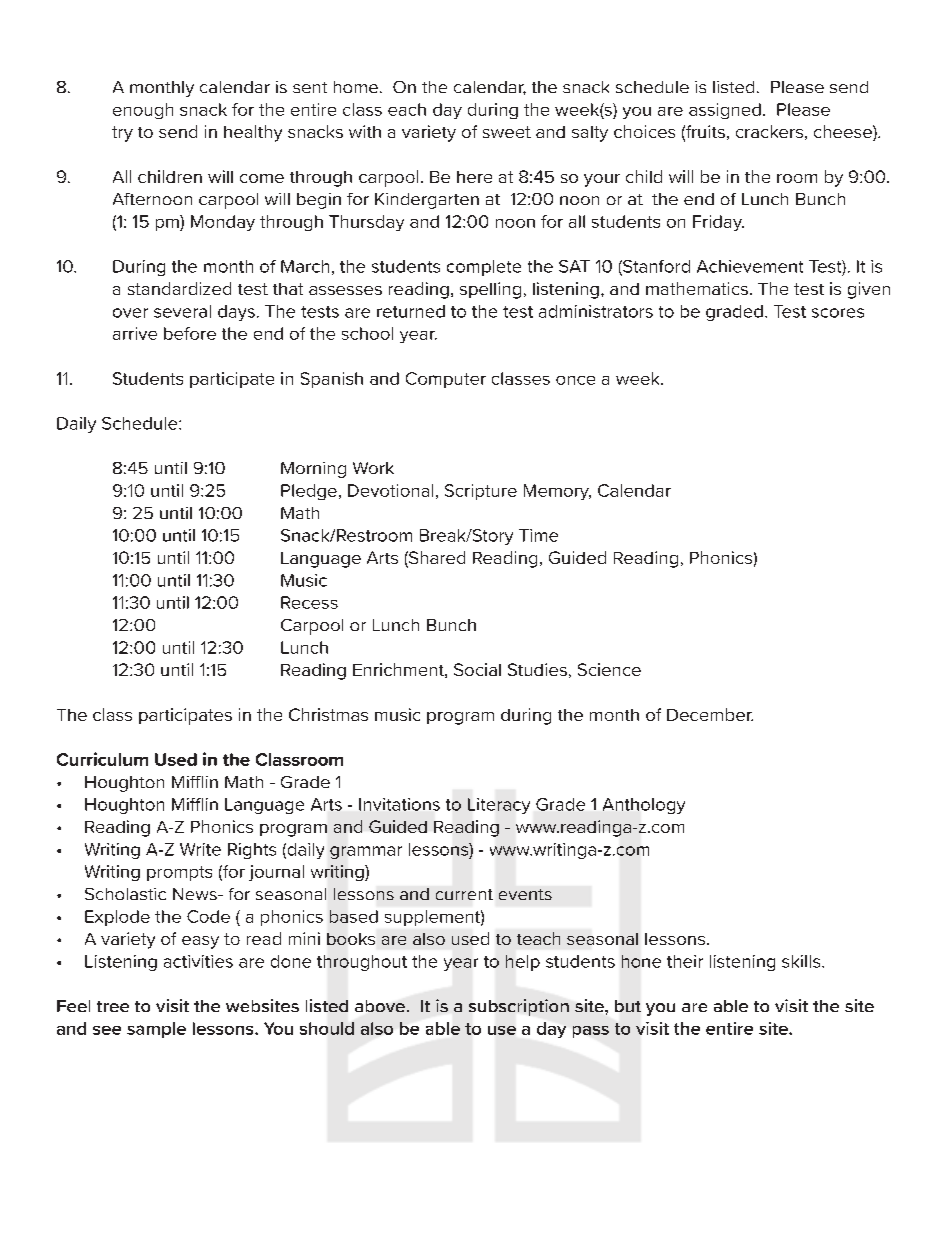  Describe the element at coordinates (769, 131) in the image. I see `crackers` at that location.
